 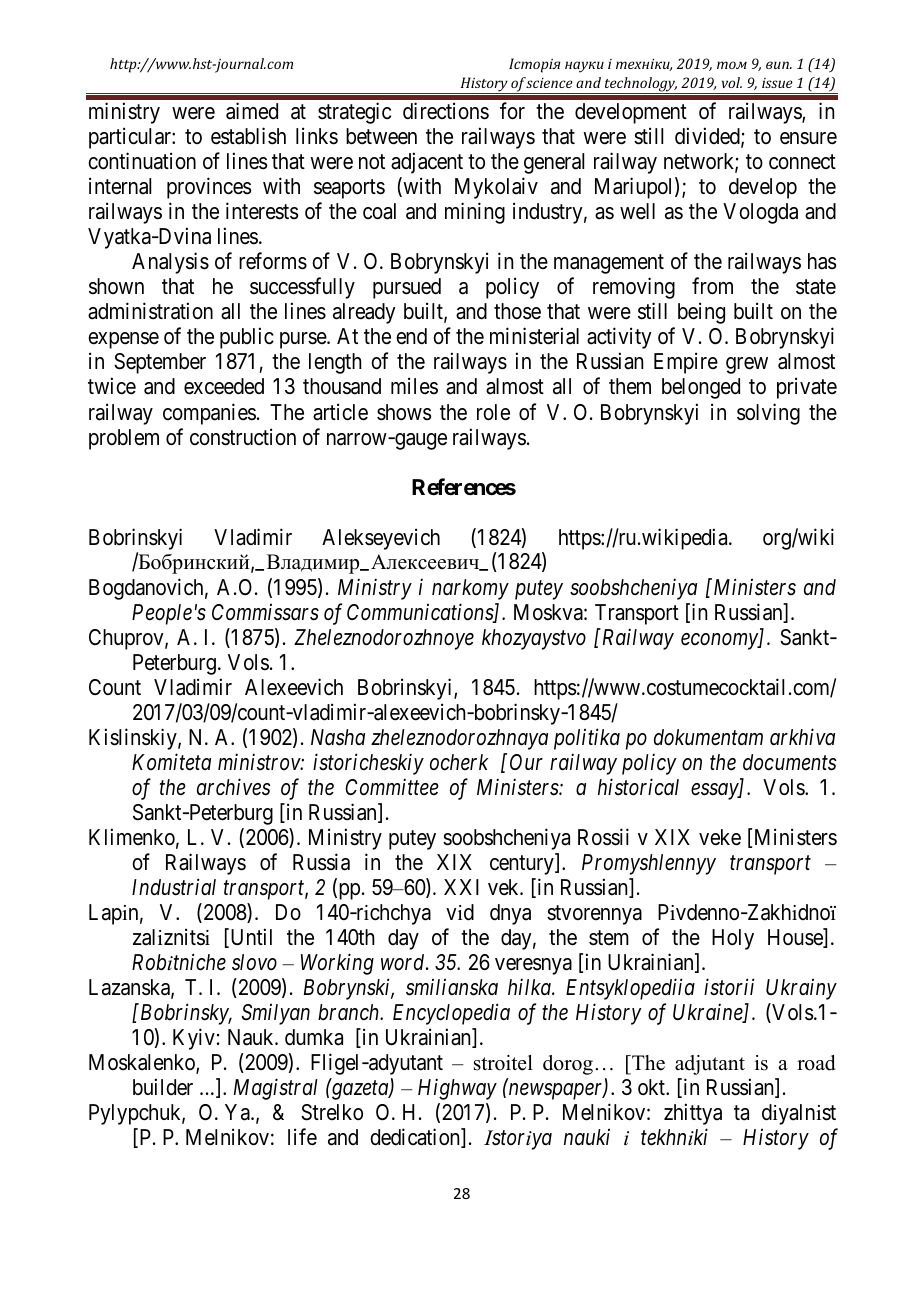 What do you see at coordinates (150, 311) in the image?
I see `administration` at bounding box center [150, 311].
